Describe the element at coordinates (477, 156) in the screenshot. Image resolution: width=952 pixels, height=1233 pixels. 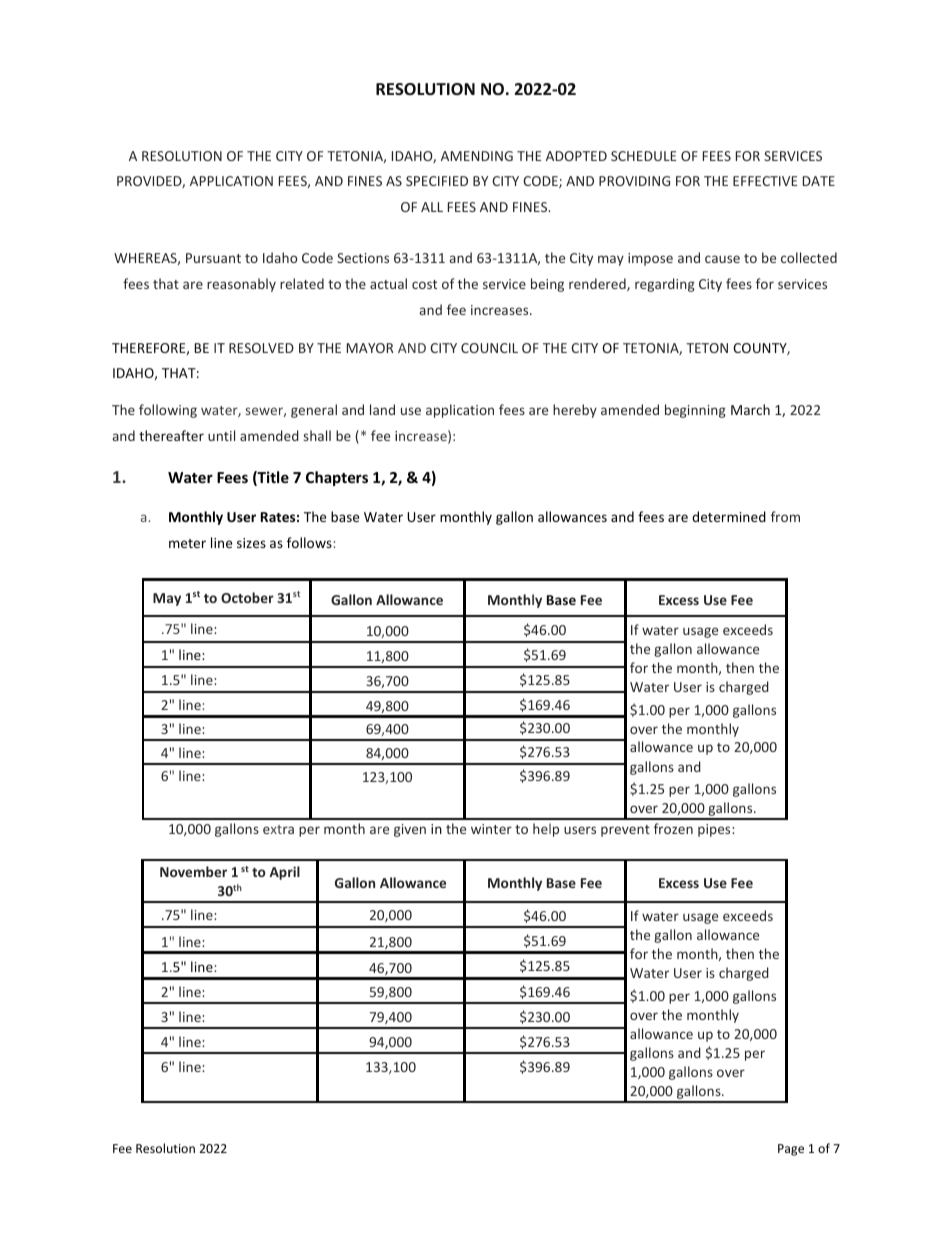
I see `AMENDING` at that location.
